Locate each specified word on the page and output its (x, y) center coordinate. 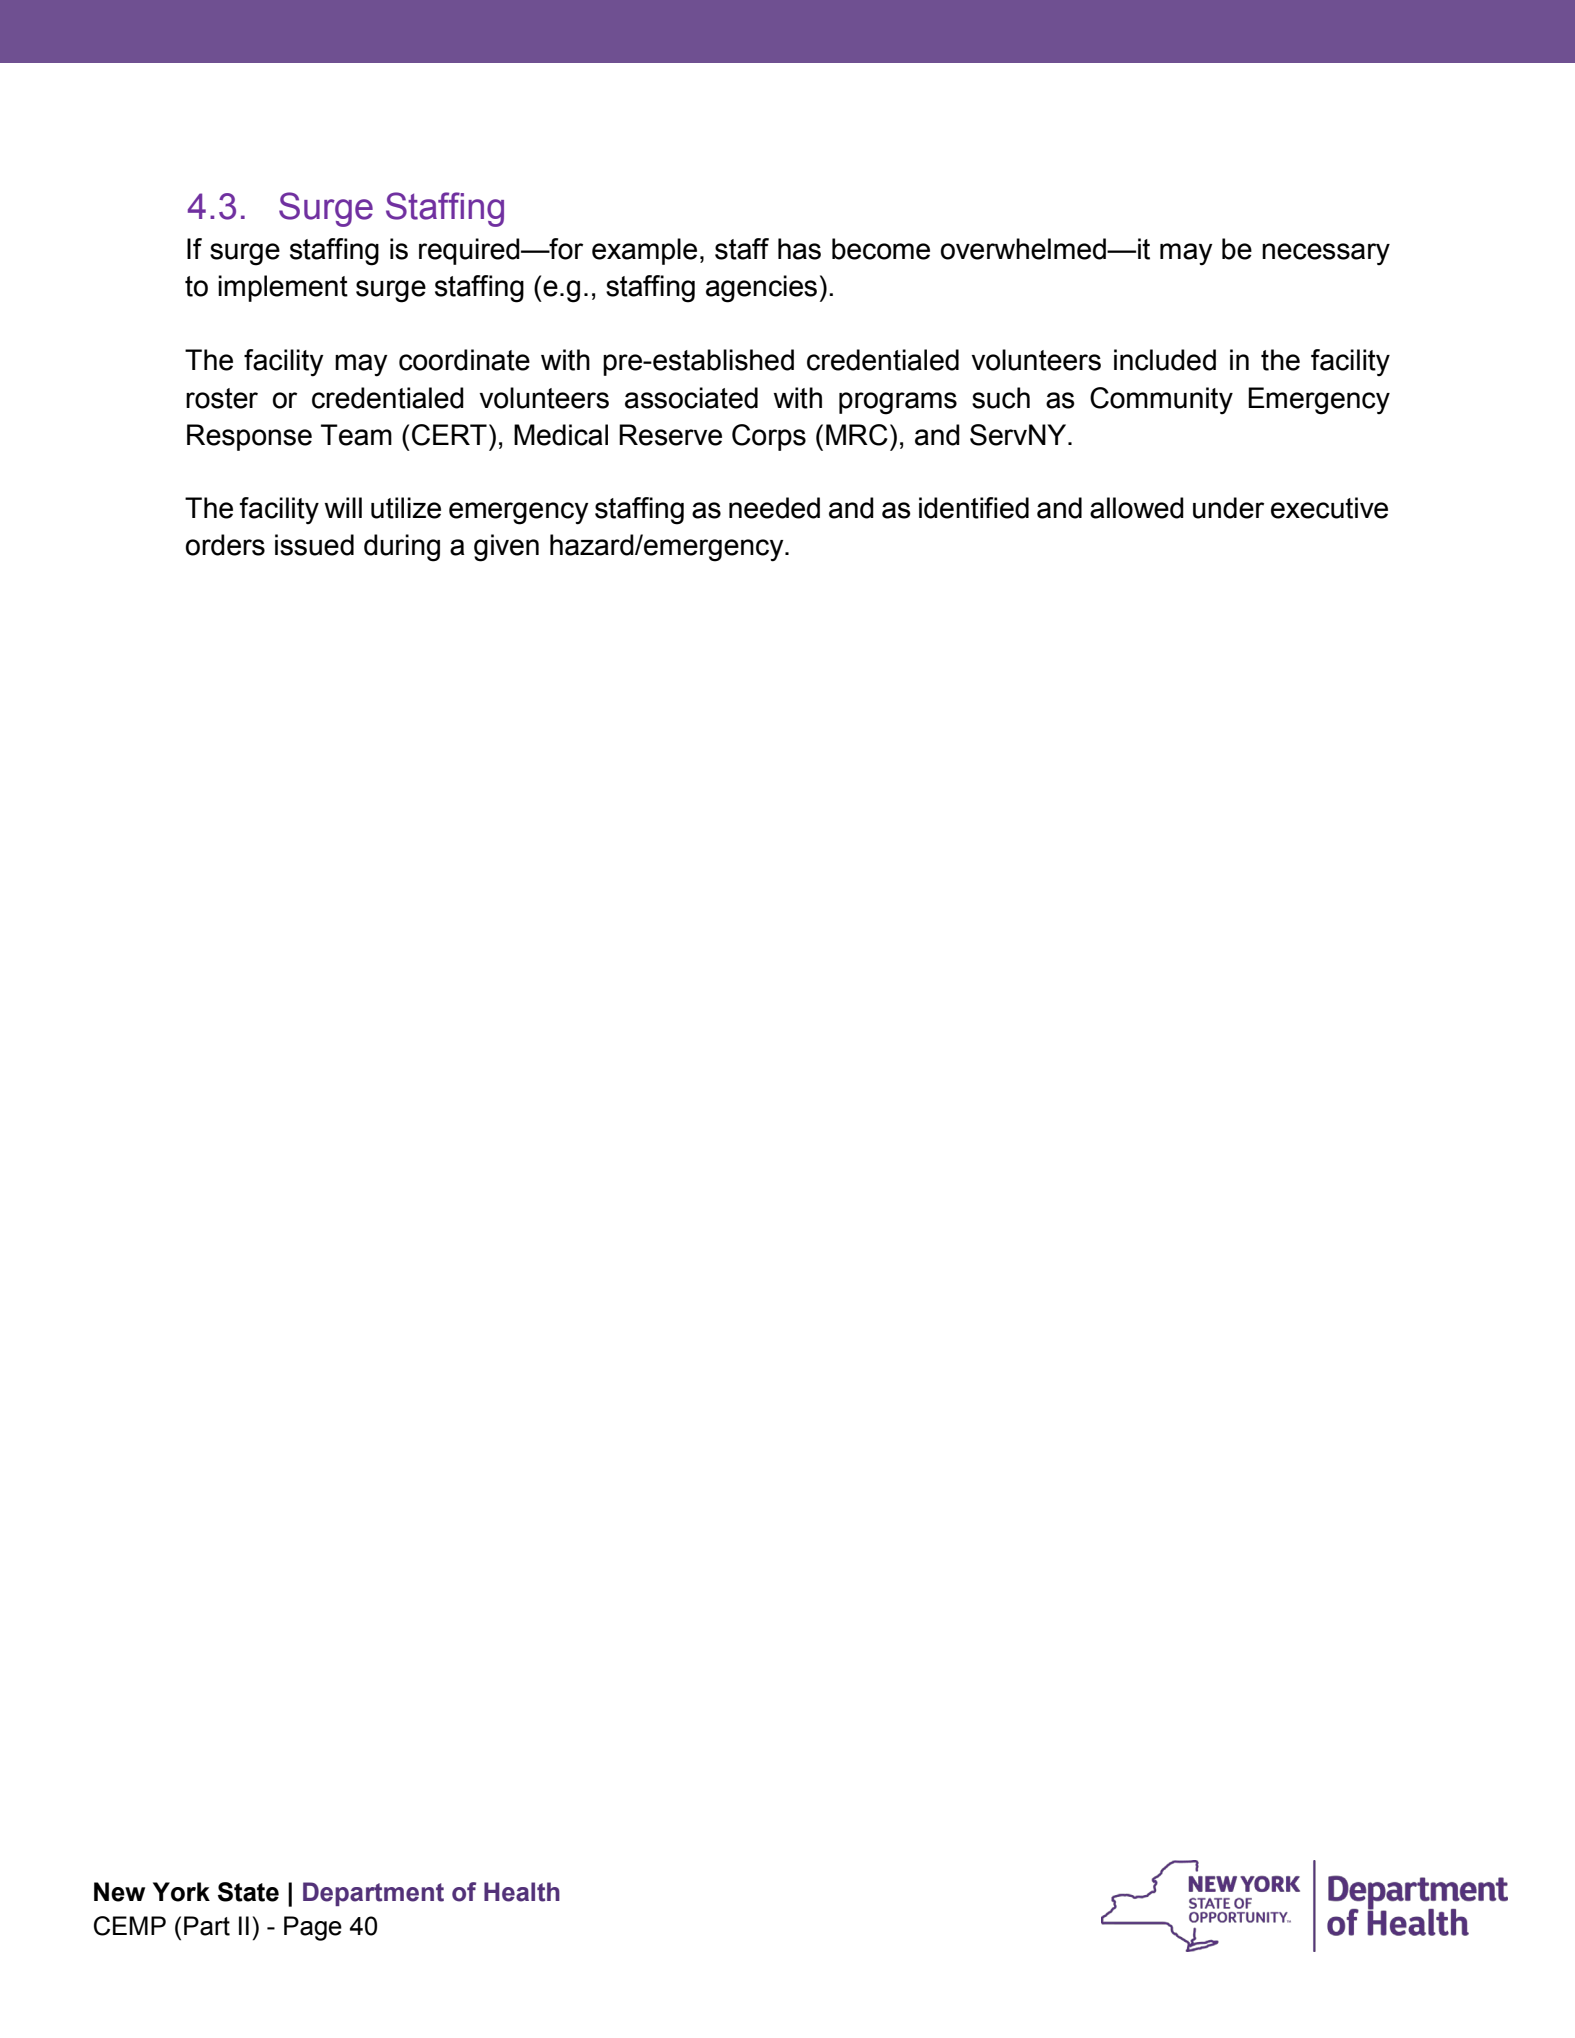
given (506, 548)
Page (313, 1928)
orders (225, 545)
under (1228, 508)
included (1165, 360)
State (248, 1892)
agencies (761, 289)
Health (522, 1892)
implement (283, 288)
